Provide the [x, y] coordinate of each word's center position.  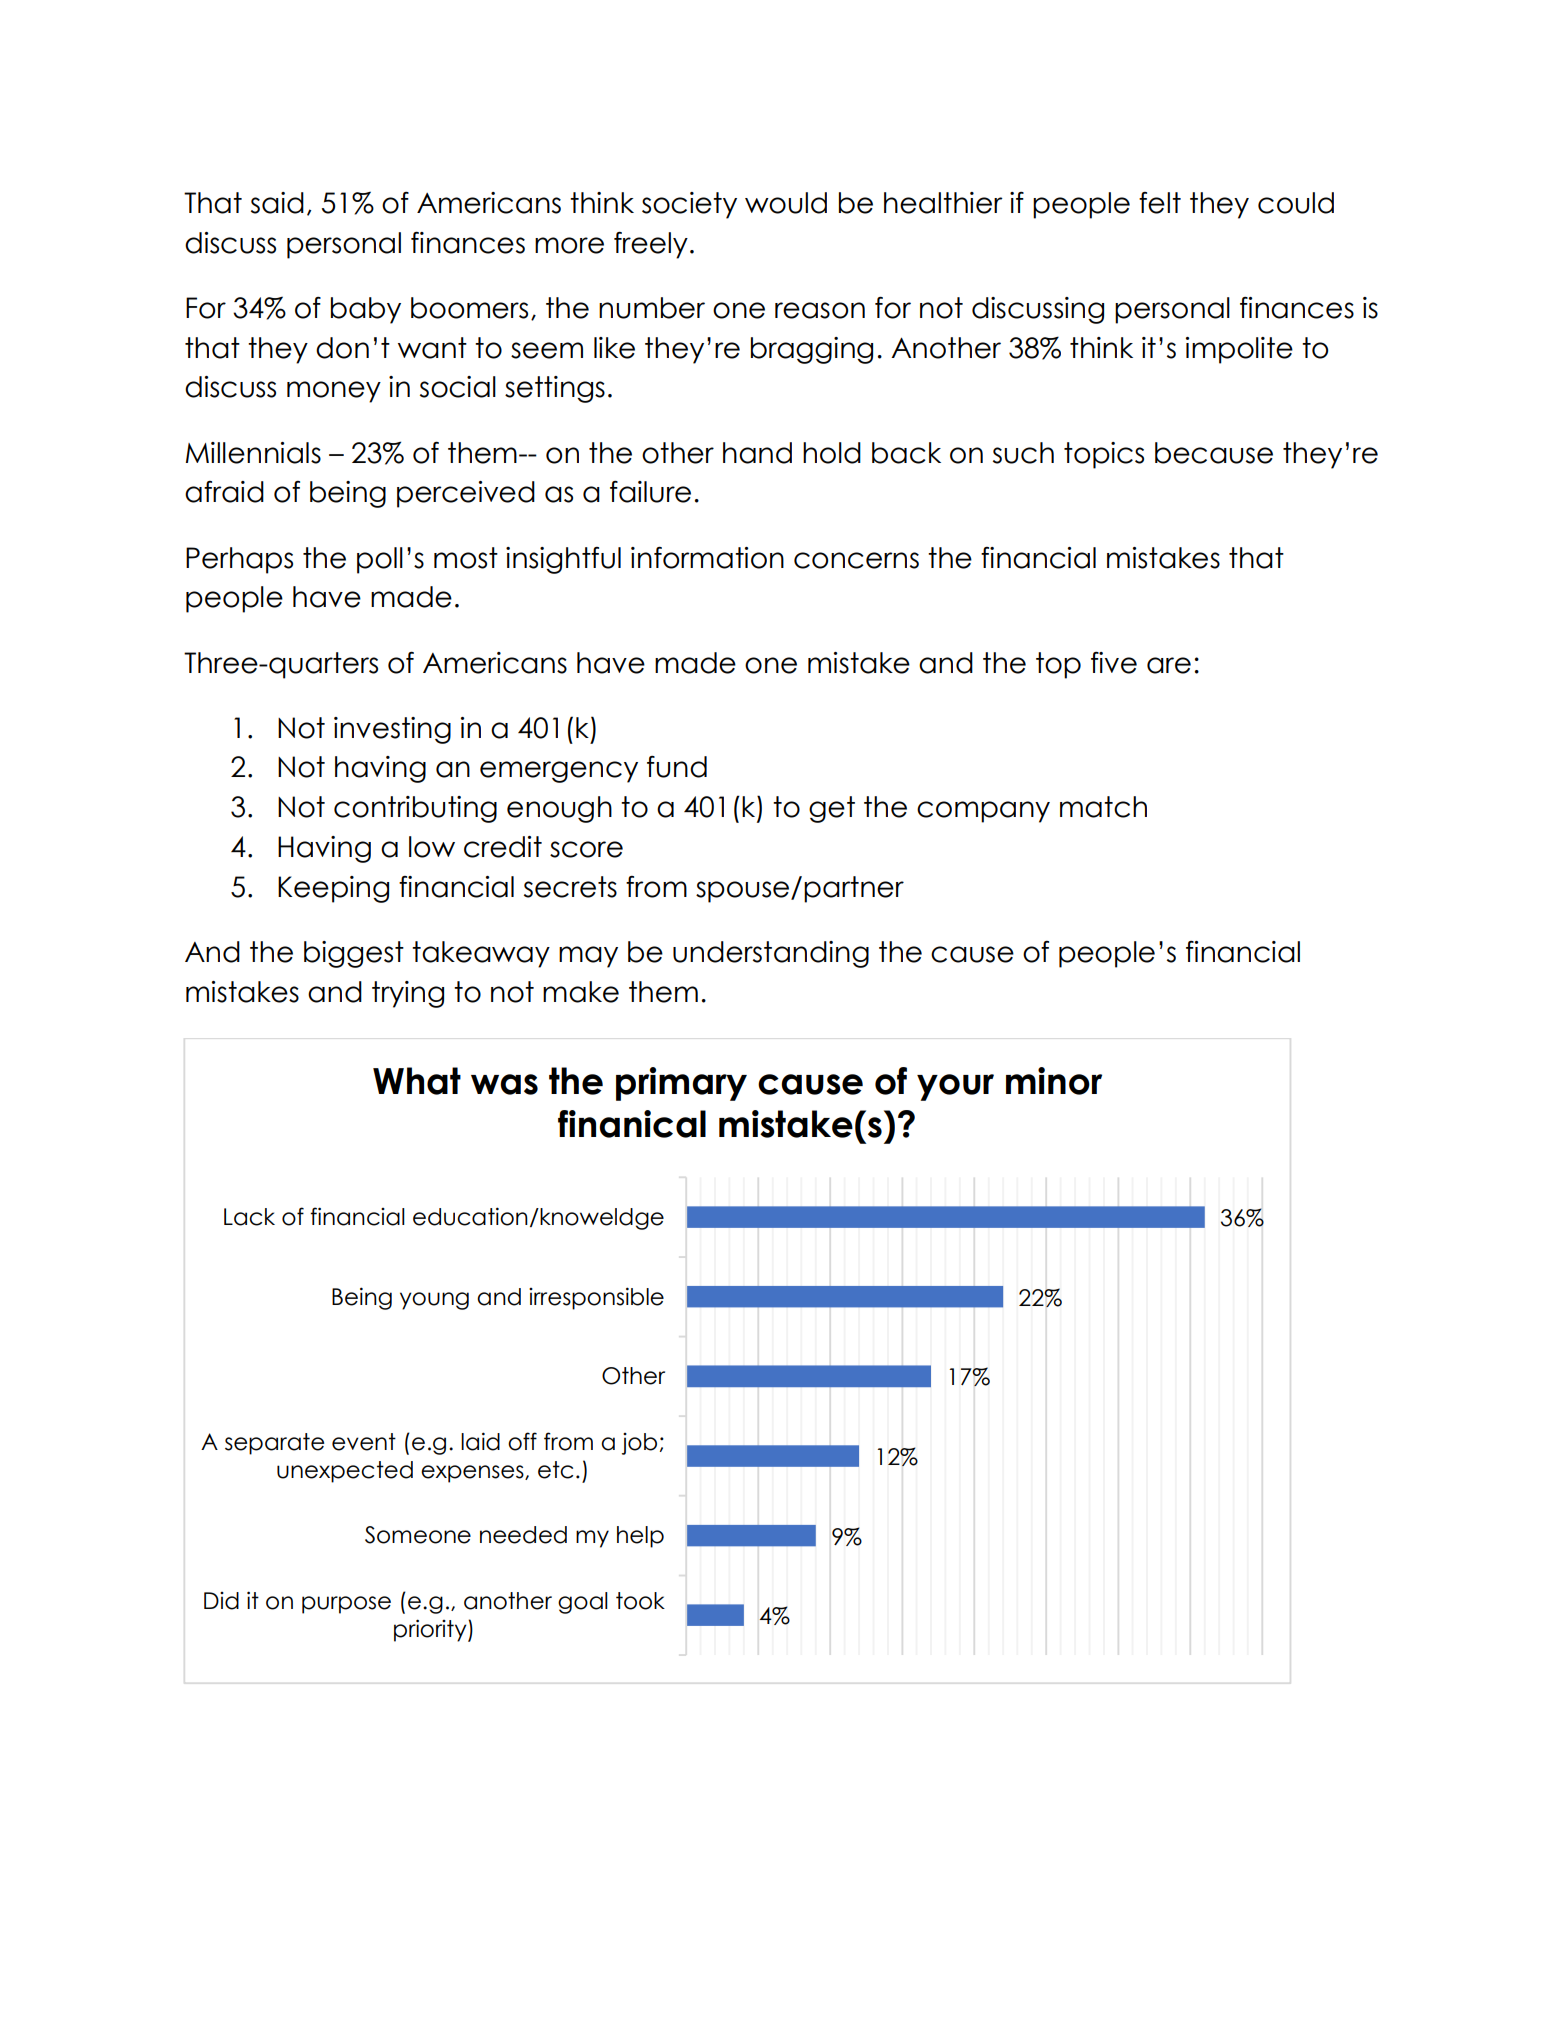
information [707, 558]
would [786, 203]
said [277, 203]
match [1103, 807]
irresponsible [596, 1298]
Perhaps [239, 560]
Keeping [333, 889]
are [1169, 665]
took [640, 1601]
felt [1160, 203]
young [434, 1301]
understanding [771, 954]
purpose [346, 1605]
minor [1054, 1081]
